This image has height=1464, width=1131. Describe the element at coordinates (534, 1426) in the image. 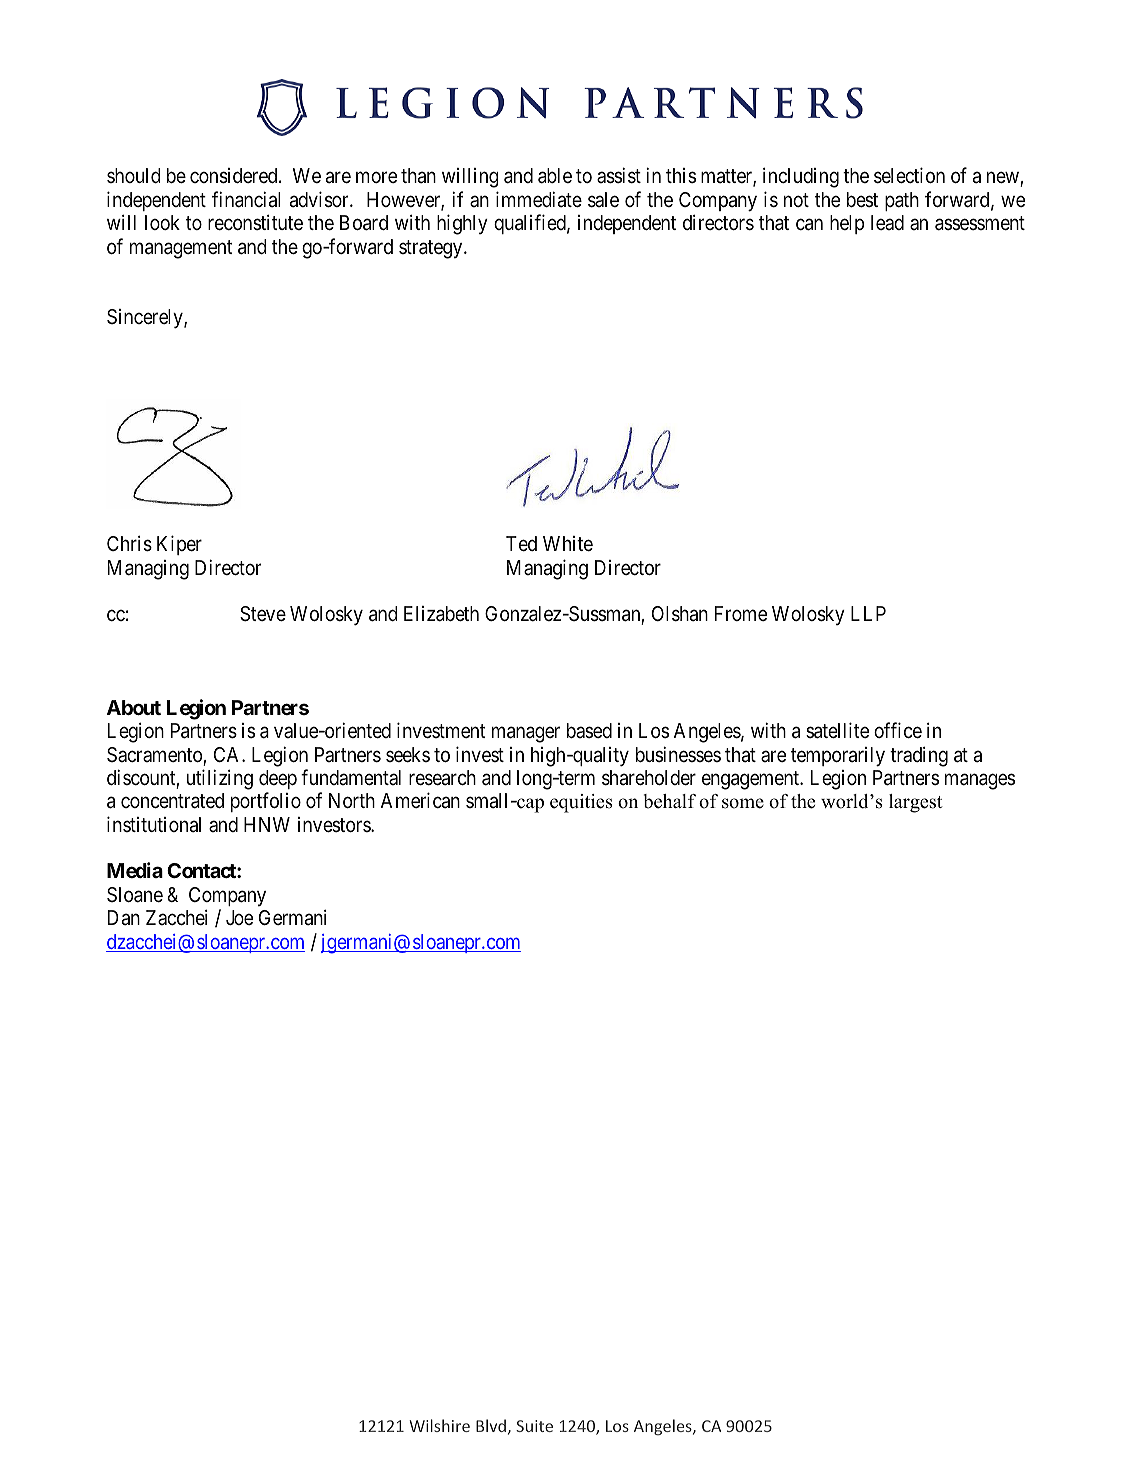

I see `Suite` at that location.
